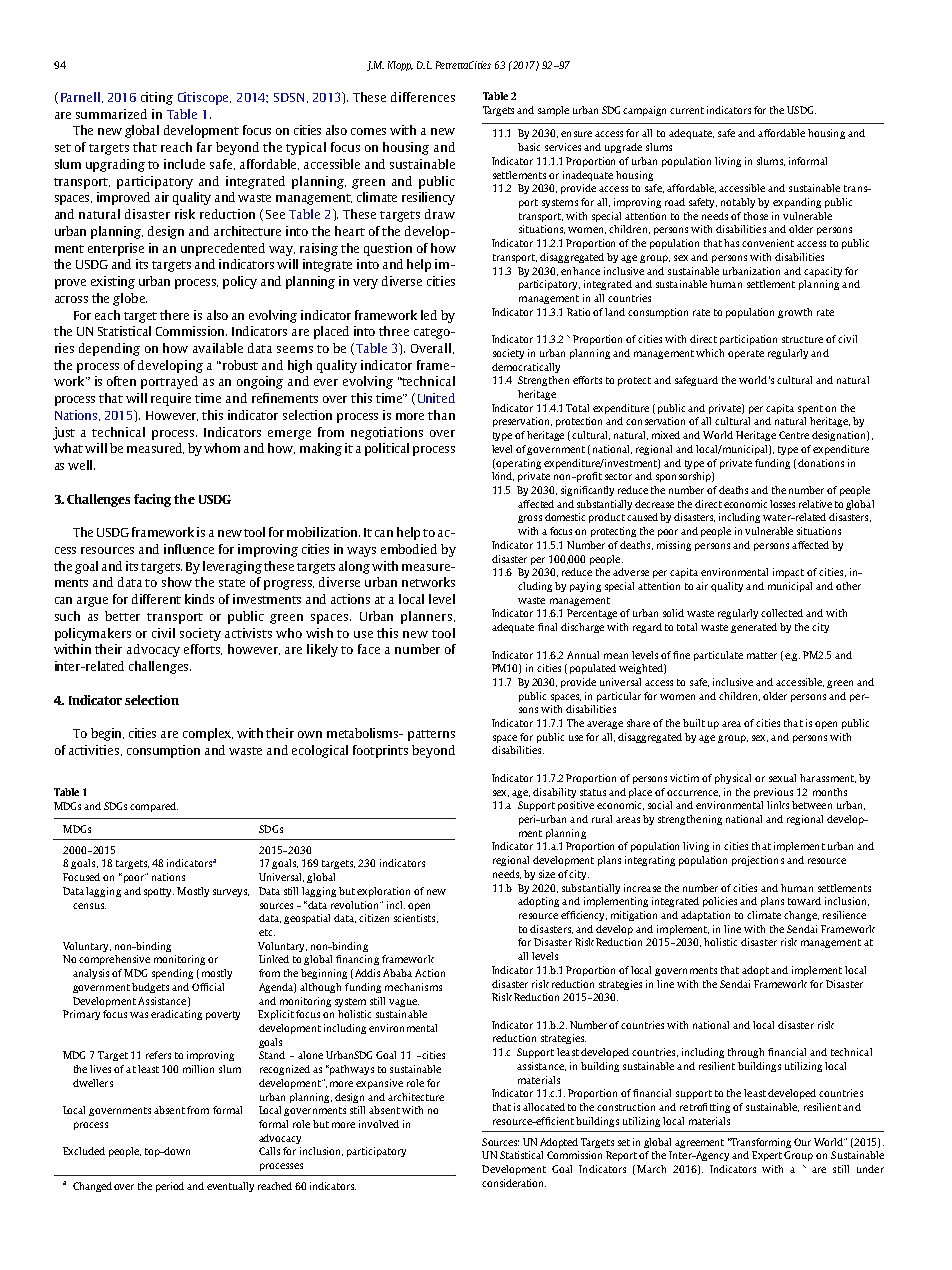 This screenshot has height=1270, width=952. What do you see at coordinates (762, 655) in the screenshot?
I see `matter` at bounding box center [762, 655].
